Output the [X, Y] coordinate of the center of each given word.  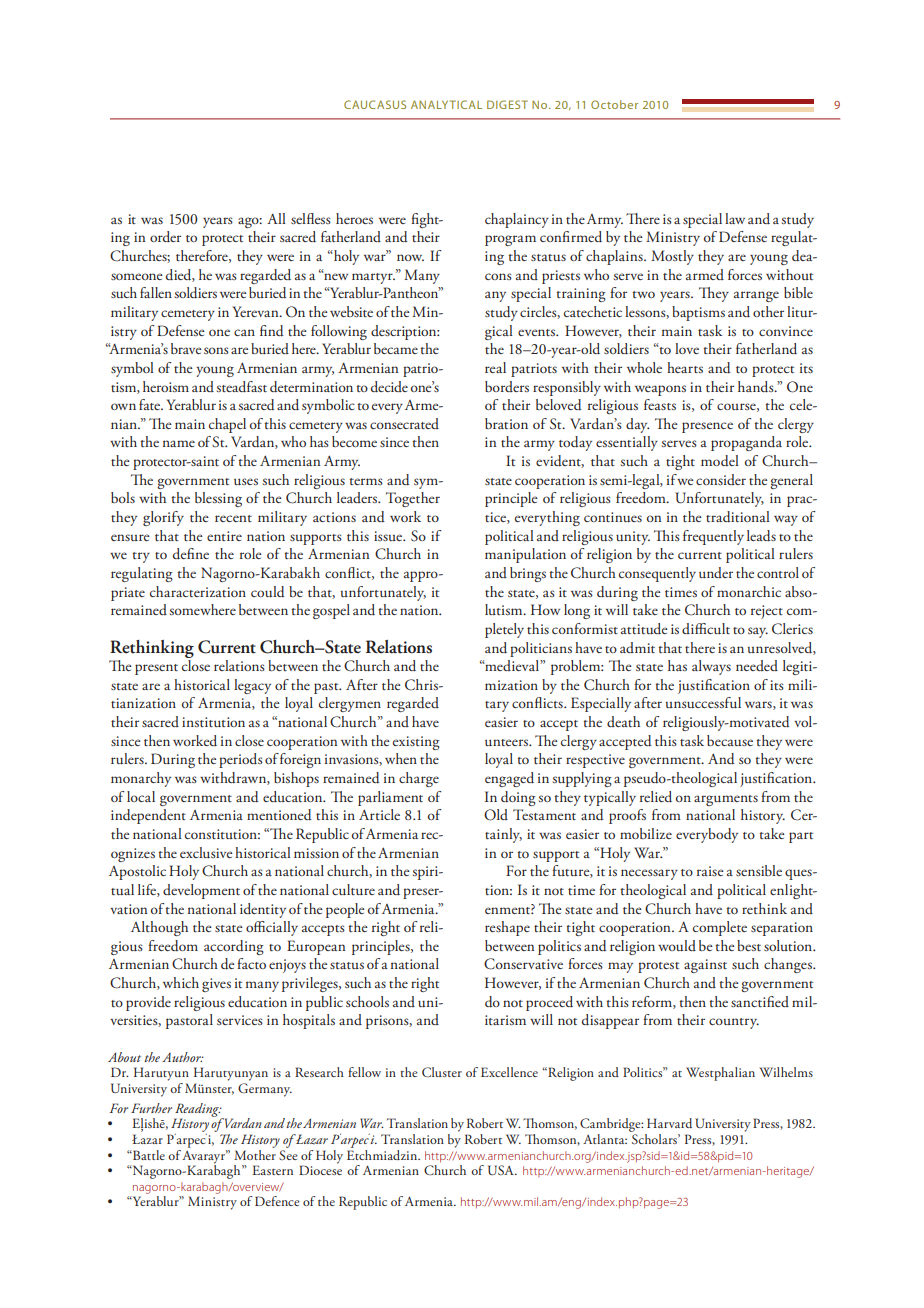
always [711, 667]
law [735, 218]
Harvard [669, 1123]
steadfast [242, 386]
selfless [311, 218]
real [495, 367]
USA [502, 1170]
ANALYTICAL [446, 104]
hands [757, 387]
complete [720, 928]
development [201, 891]
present [156, 669]
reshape [507, 928]
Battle [148, 1155]
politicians [541, 649]
